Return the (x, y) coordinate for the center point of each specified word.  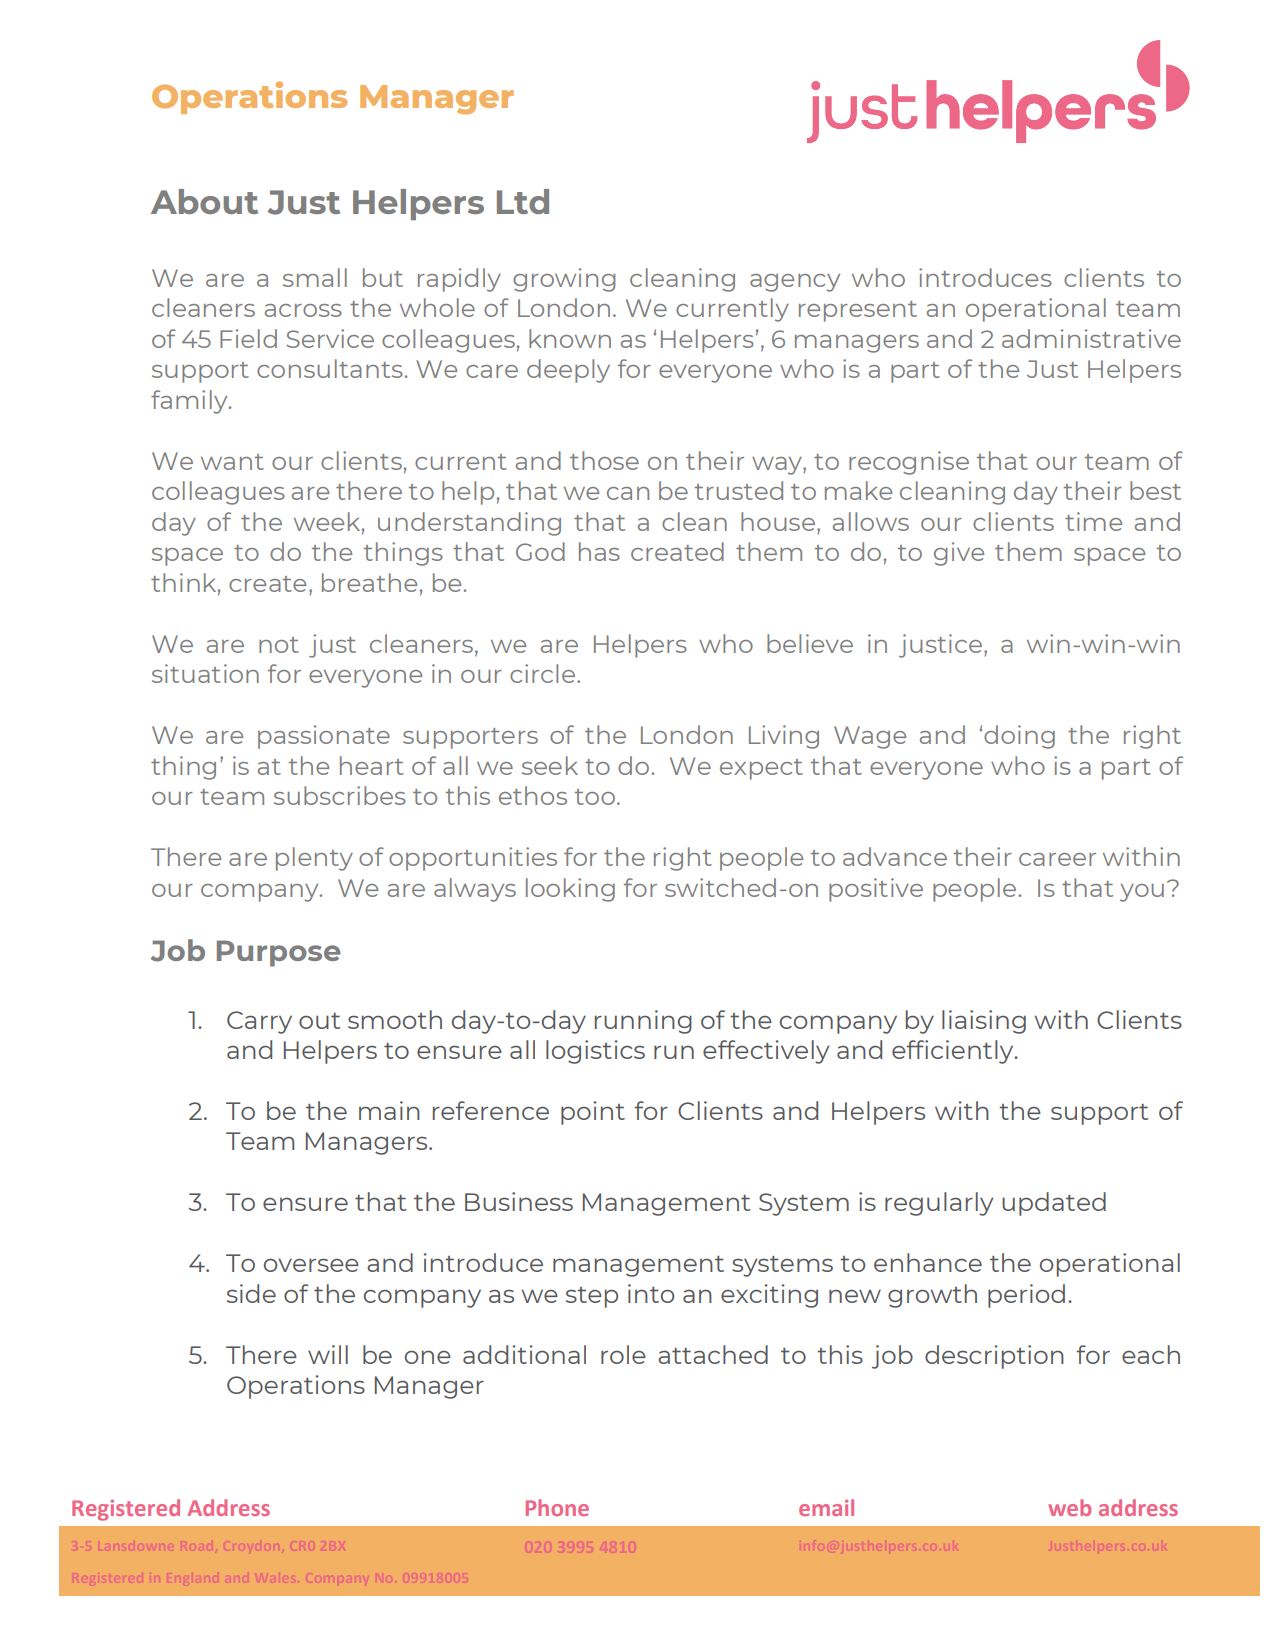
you (1142, 893)
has (599, 551)
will (328, 1354)
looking (570, 890)
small (315, 277)
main (389, 1110)
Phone (557, 1507)
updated (1054, 1204)
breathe (369, 582)
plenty (314, 859)
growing (564, 280)
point (593, 1113)
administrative (1091, 338)
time (1093, 521)
